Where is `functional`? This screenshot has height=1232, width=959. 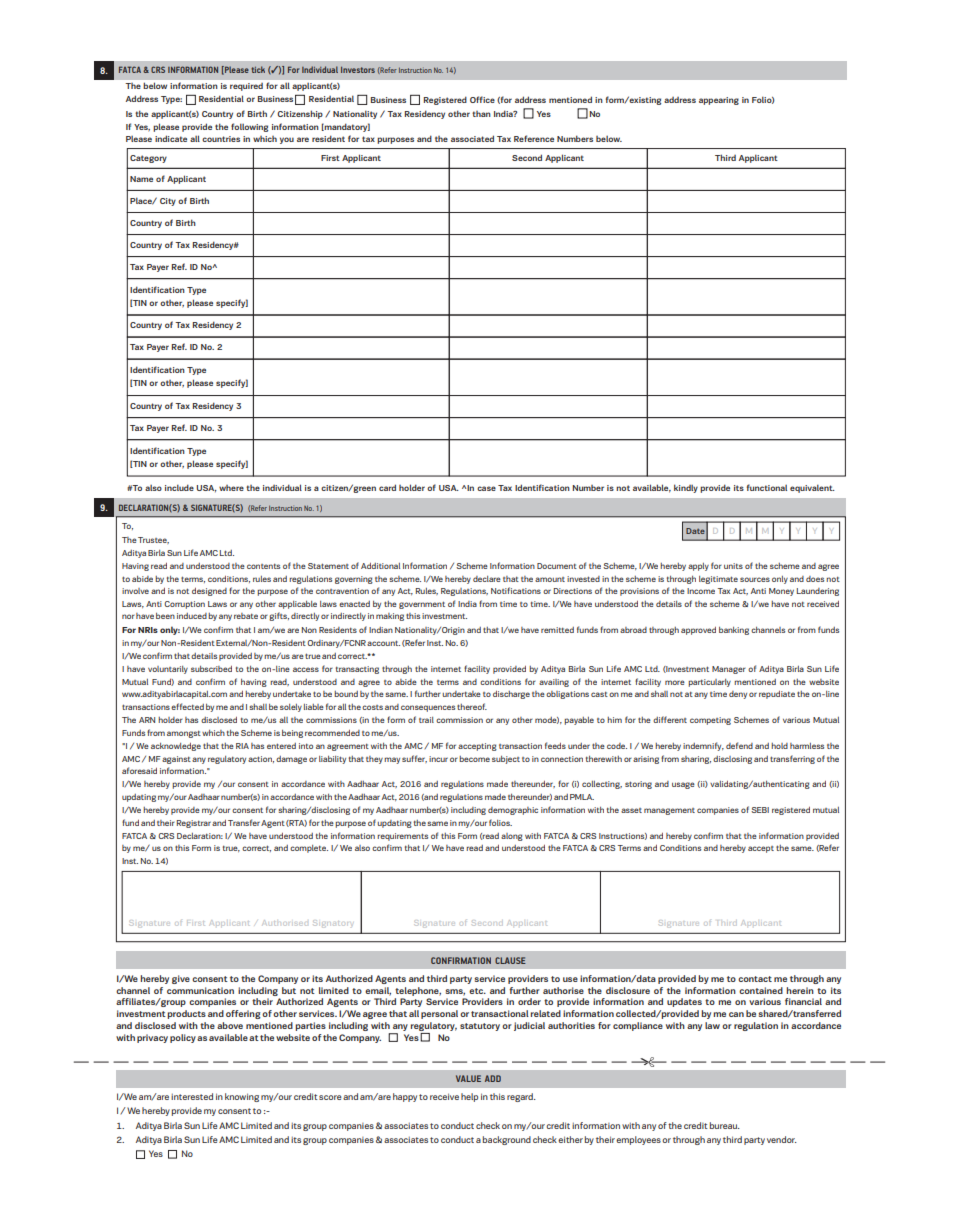 functional is located at coordinates (767, 487).
